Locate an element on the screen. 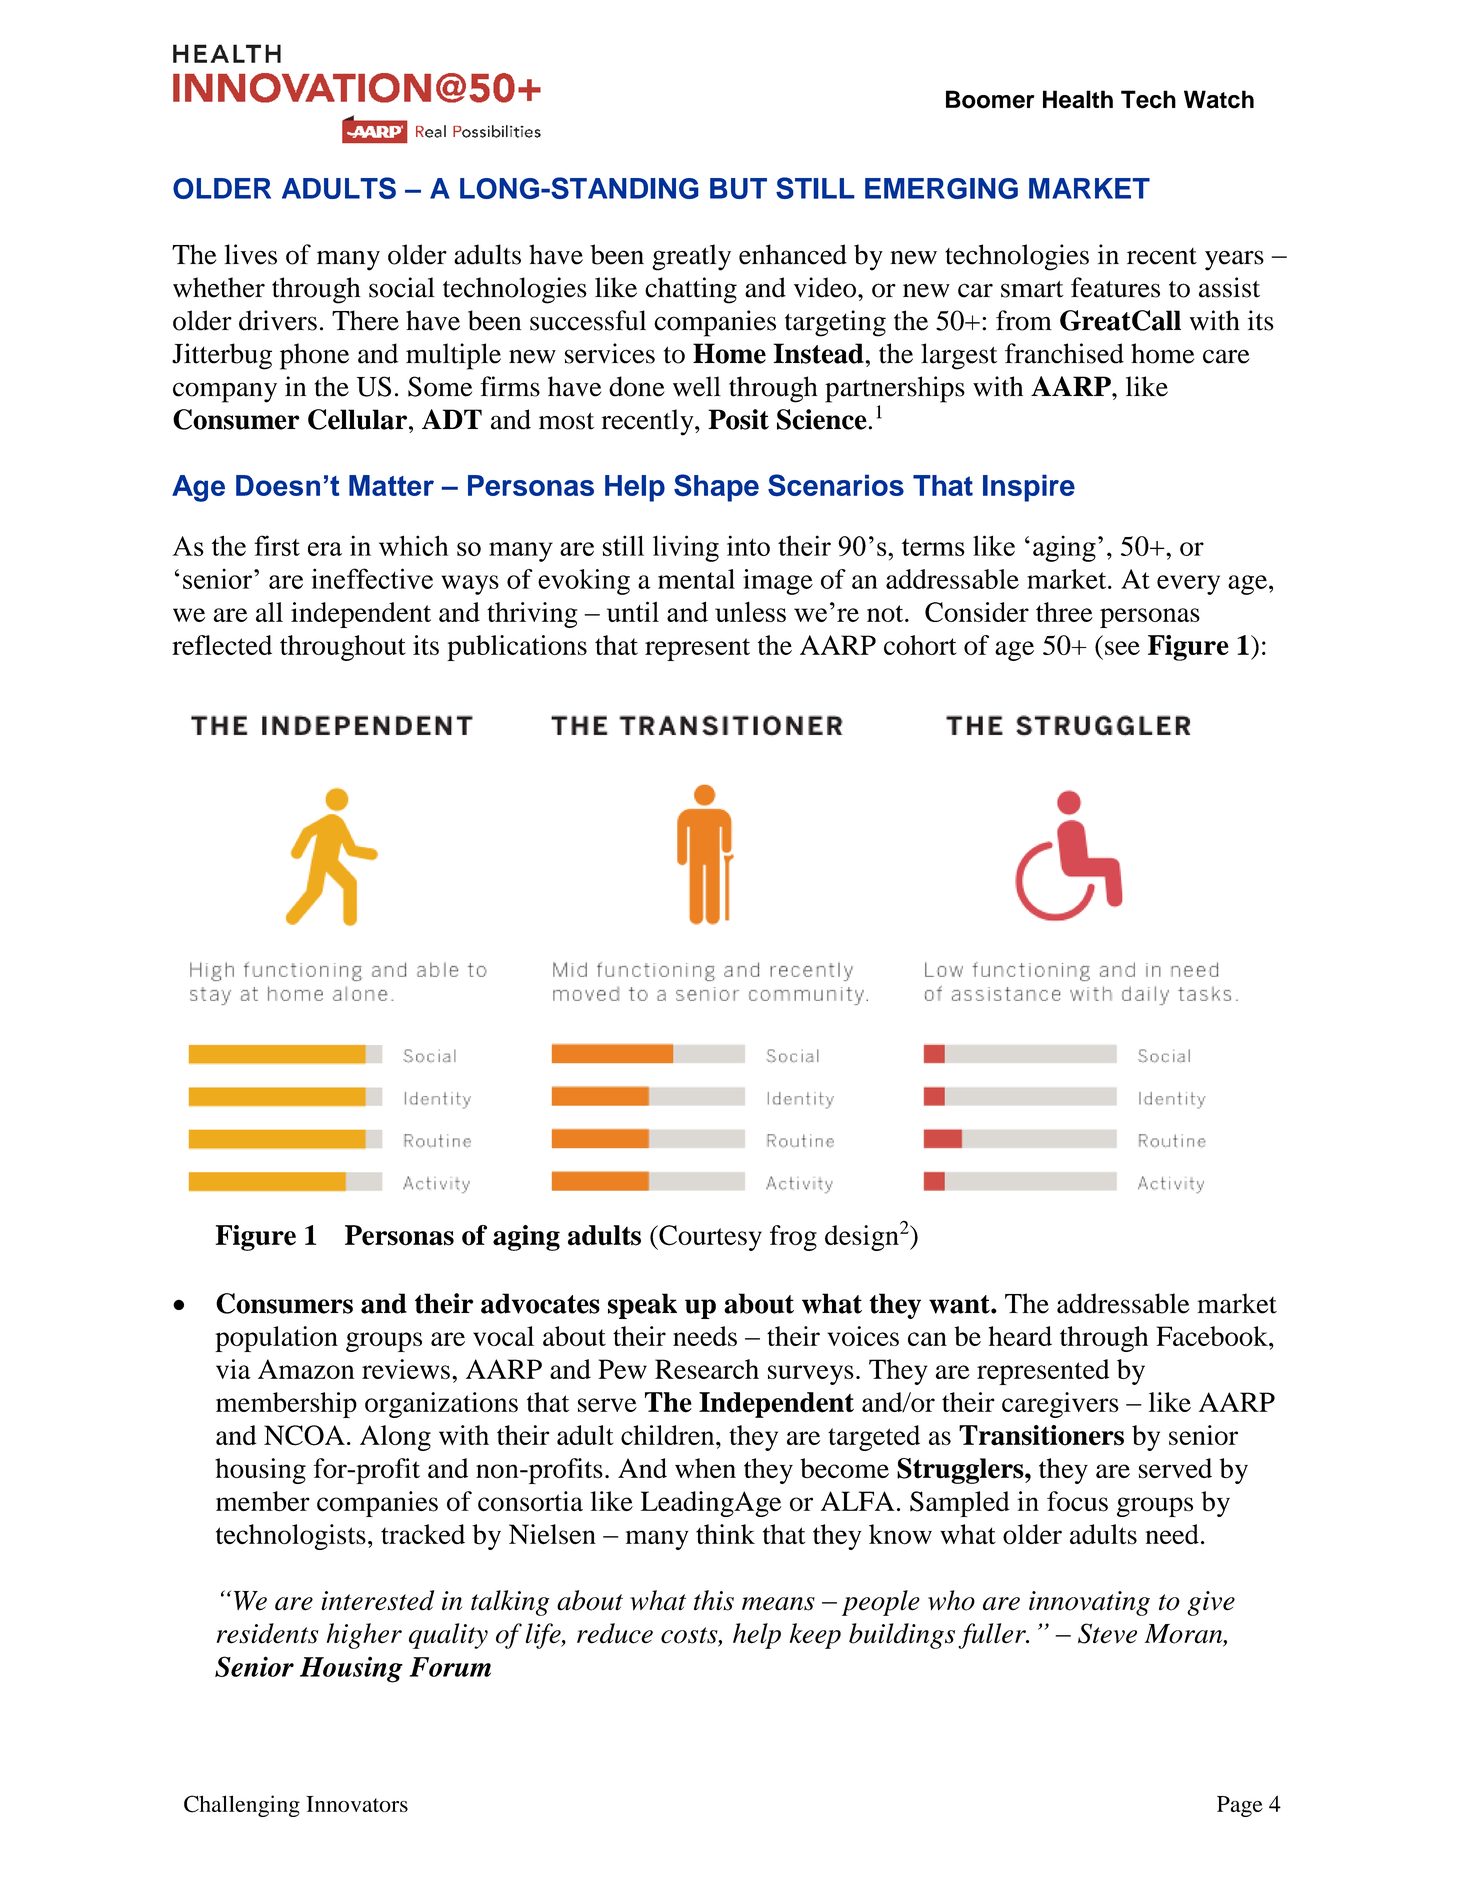 Image resolution: width=1464 pixels, height=1894 pixels. Health is located at coordinates (1078, 99).
